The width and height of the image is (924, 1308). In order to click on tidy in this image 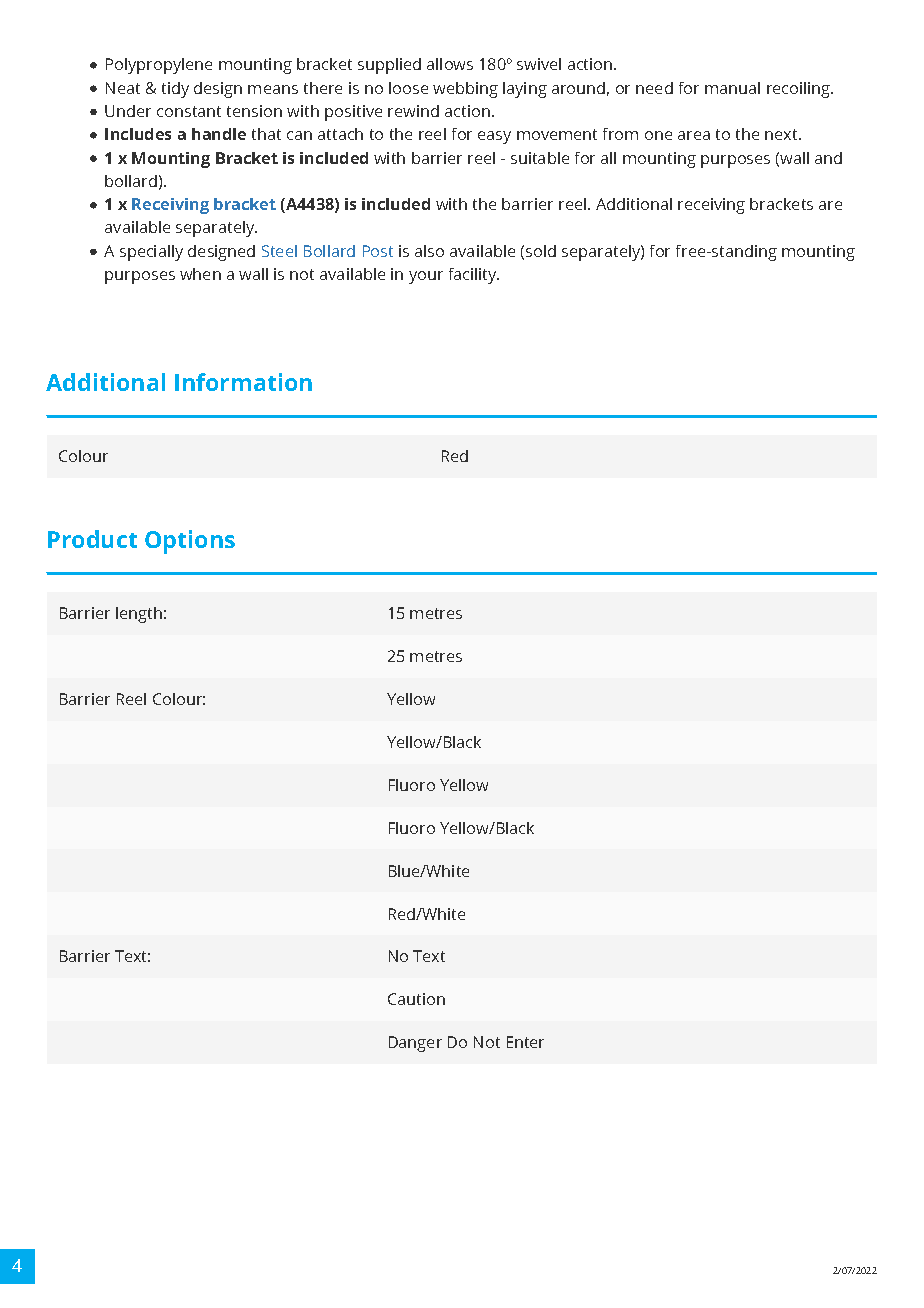, I will do `click(175, 90)`.
